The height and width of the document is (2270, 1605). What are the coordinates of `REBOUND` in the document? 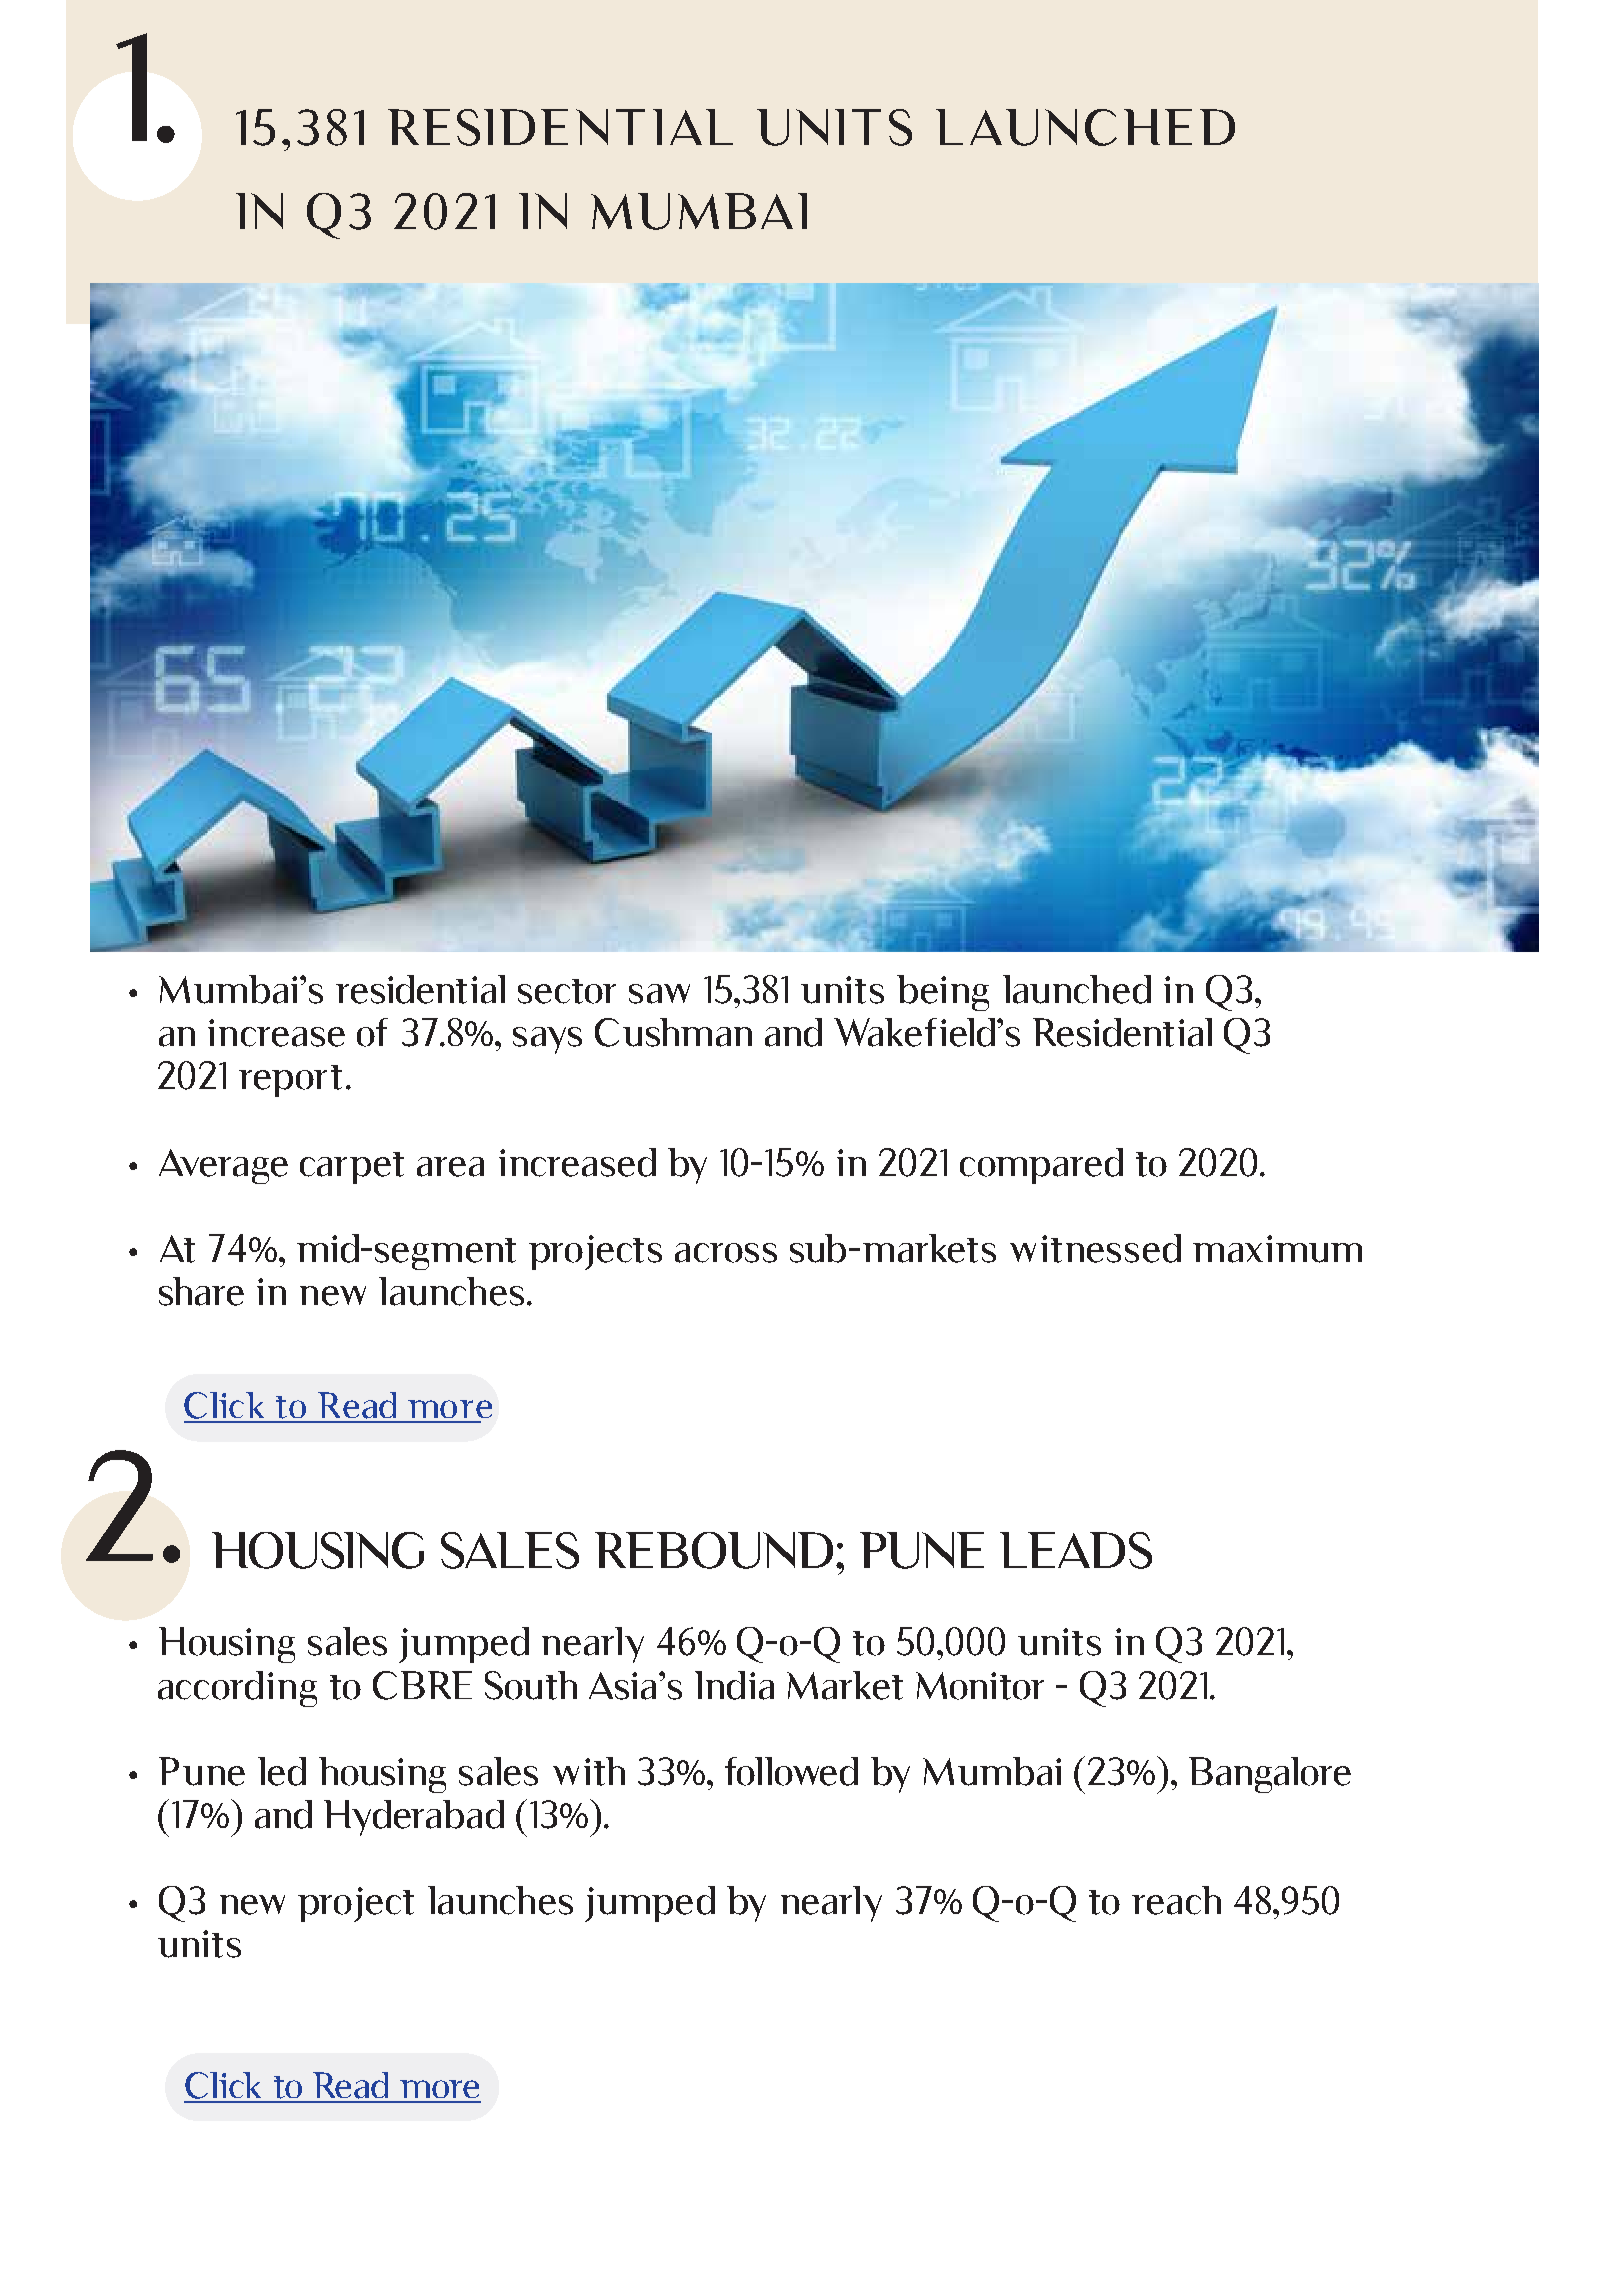 It's located at (714, 1550).
